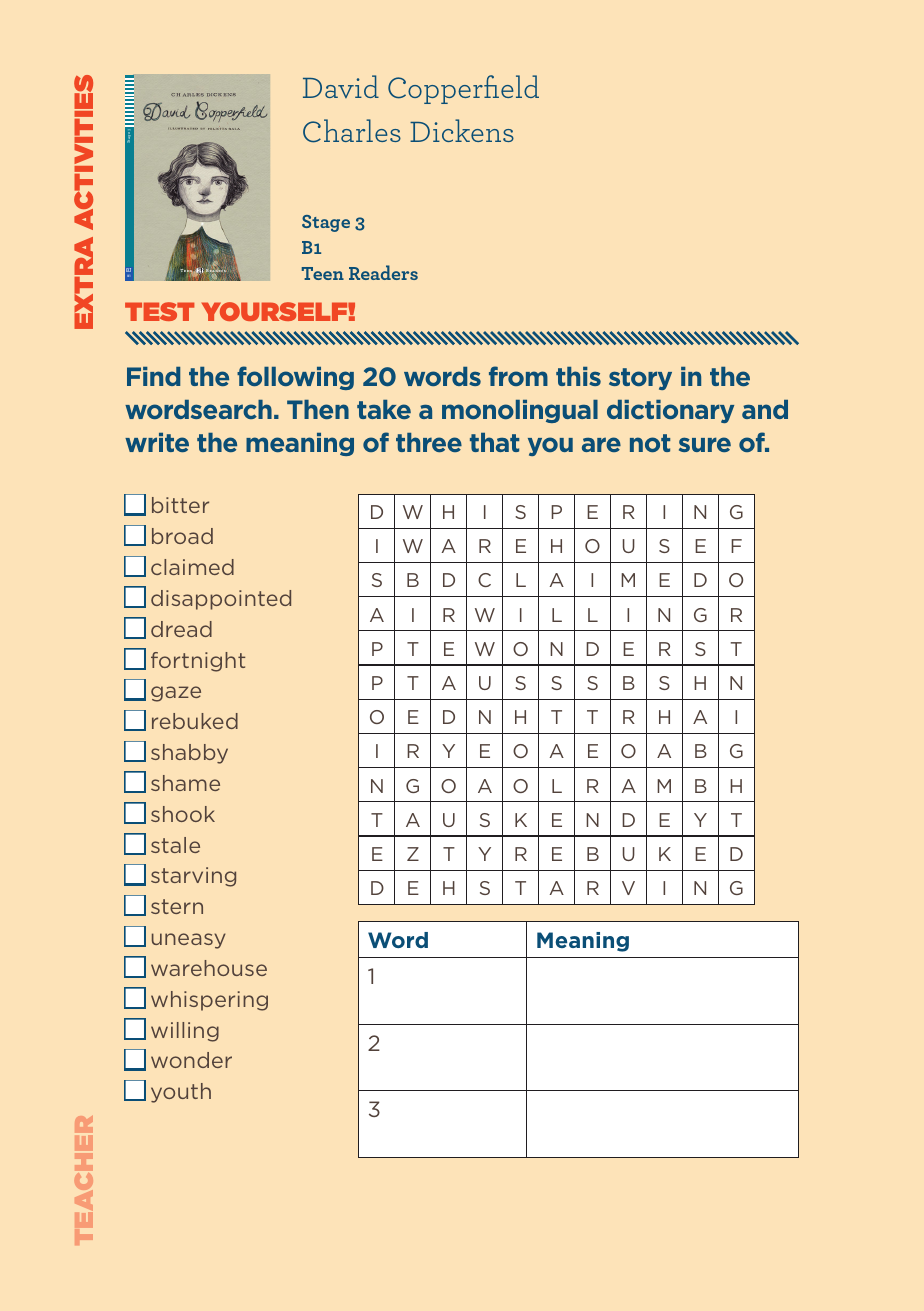  What do you see at coordinates (640, 379) in the image?
I see `story` at bounding box center [640, 379].
